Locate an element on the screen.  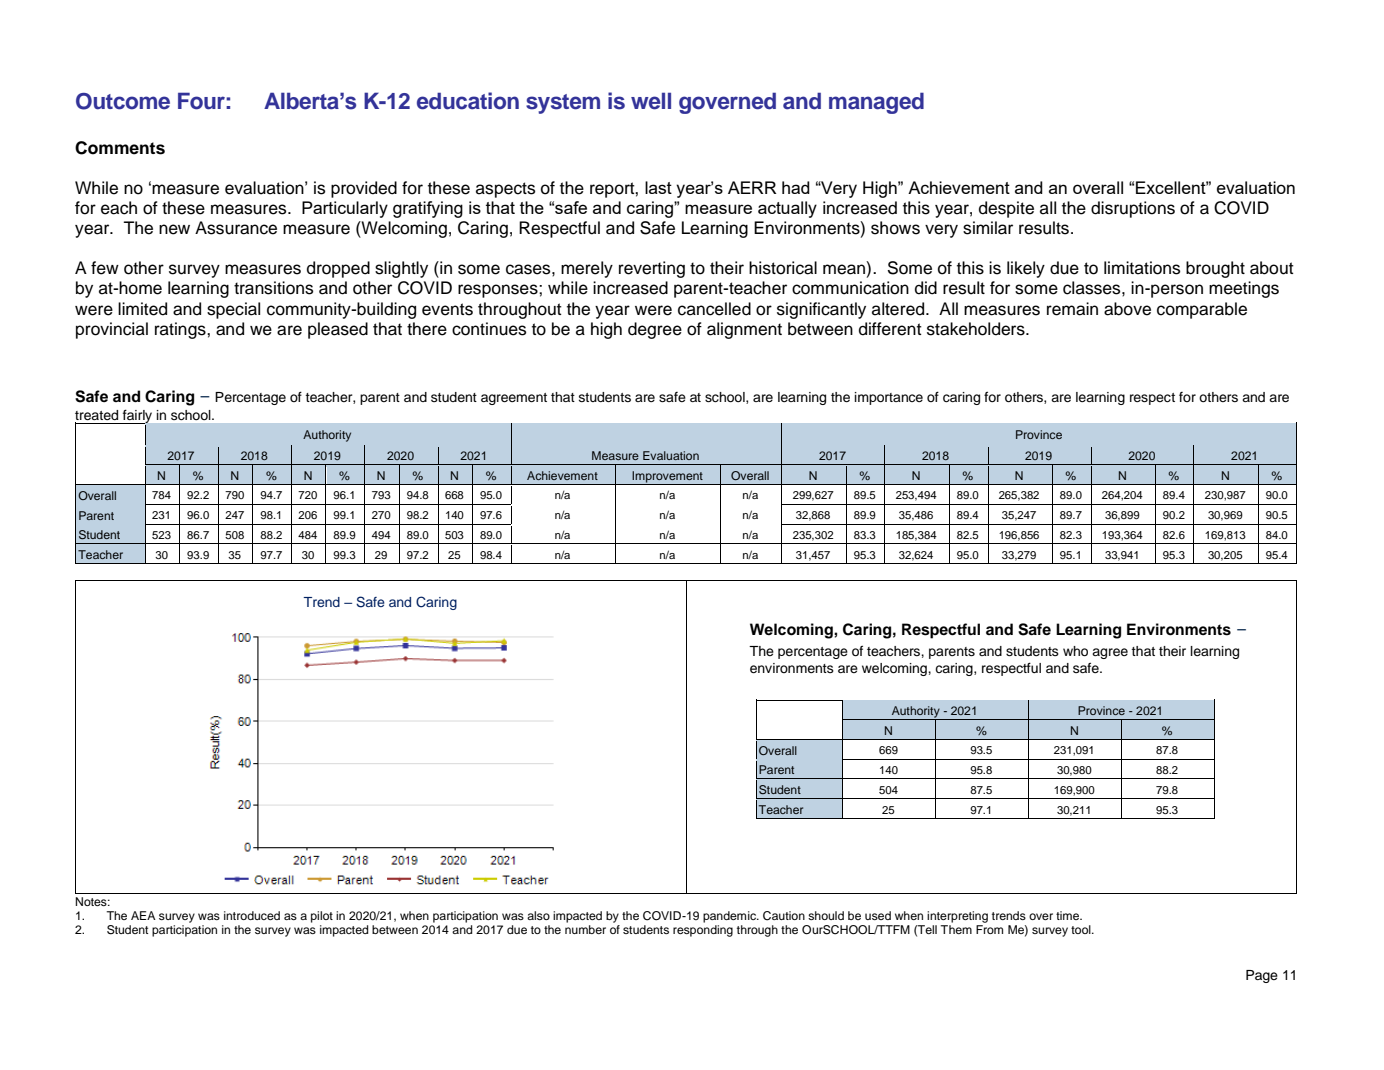
Comments is located at coordinates (120, 148).
